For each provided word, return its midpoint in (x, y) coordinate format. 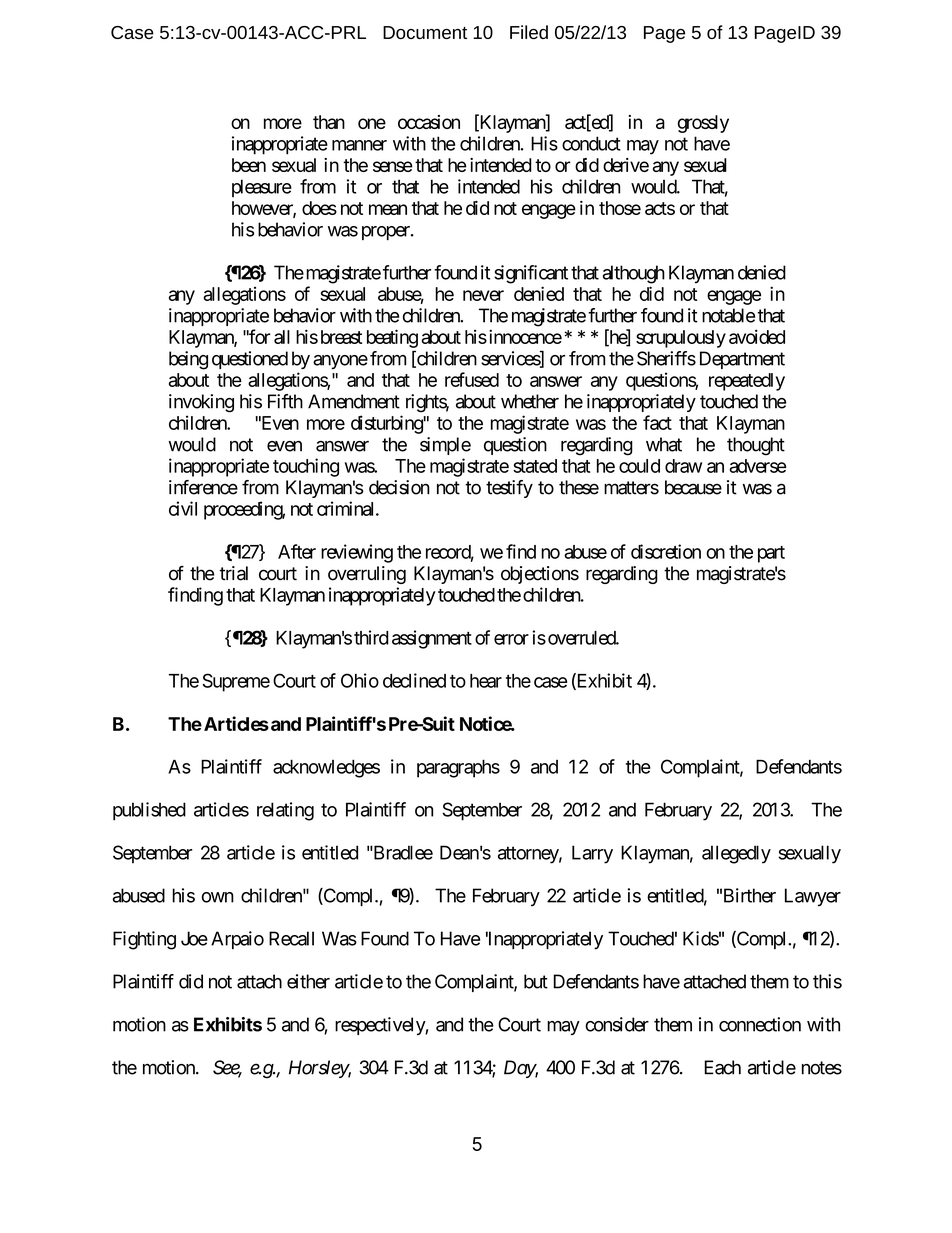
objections (540, 575)
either (308, 981)
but (536, 981)
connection (760, 1024)
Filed (529, 32)
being (188, 360)
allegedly (736, 854)
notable (728, 315)
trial (234, 573)
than (329, 122)
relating (285, 811)
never (483, 295)
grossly (703, 124)
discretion (666, 551)
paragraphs (458, 768)
